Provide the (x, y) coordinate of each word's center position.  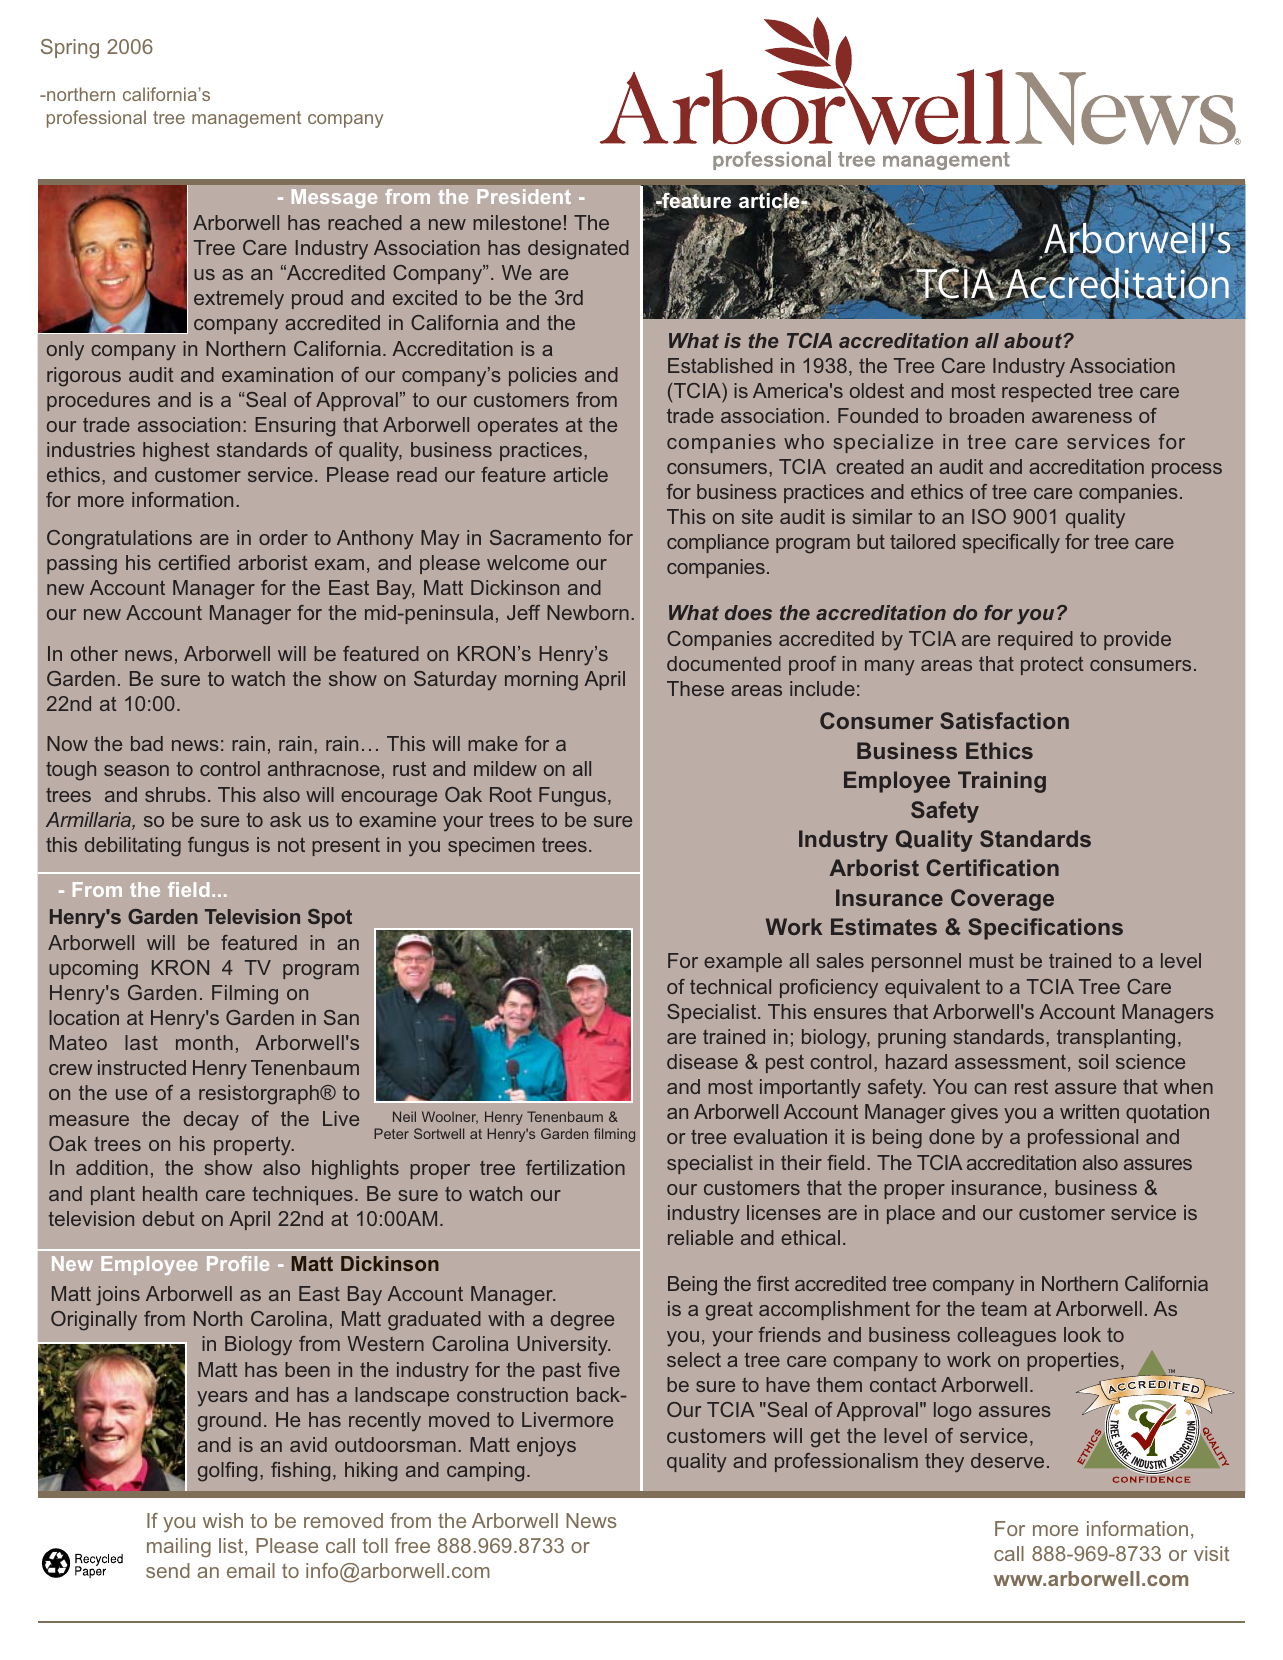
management (246, 119)
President (524, 196)
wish (223, 1520)
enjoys (546, 1446)
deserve (1007, 1460)
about (1034, 340)
